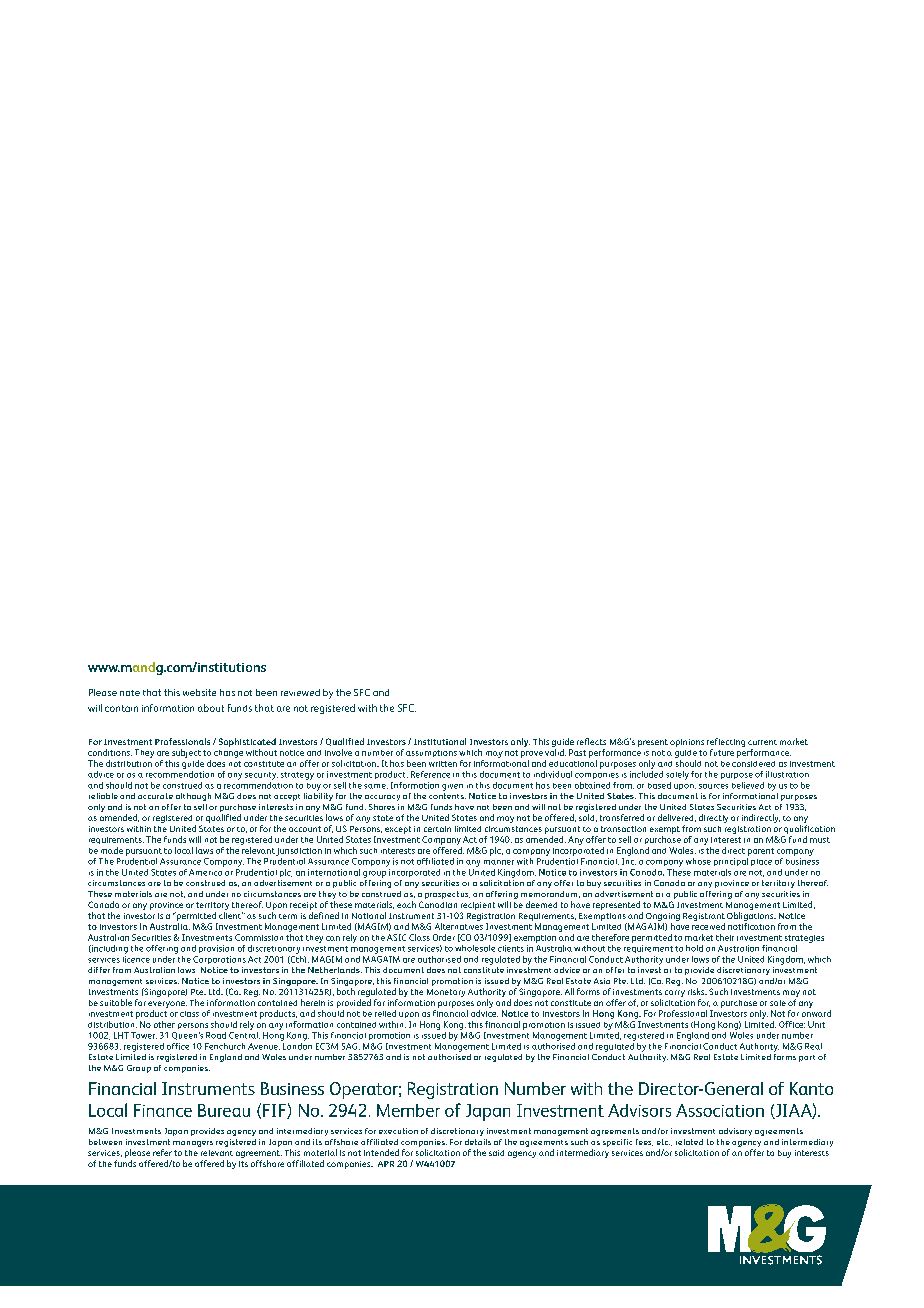 This page has height=1308, width=924. Describe the element at coordinates (447, 895) in the page. I see `prospectus` at that location.
